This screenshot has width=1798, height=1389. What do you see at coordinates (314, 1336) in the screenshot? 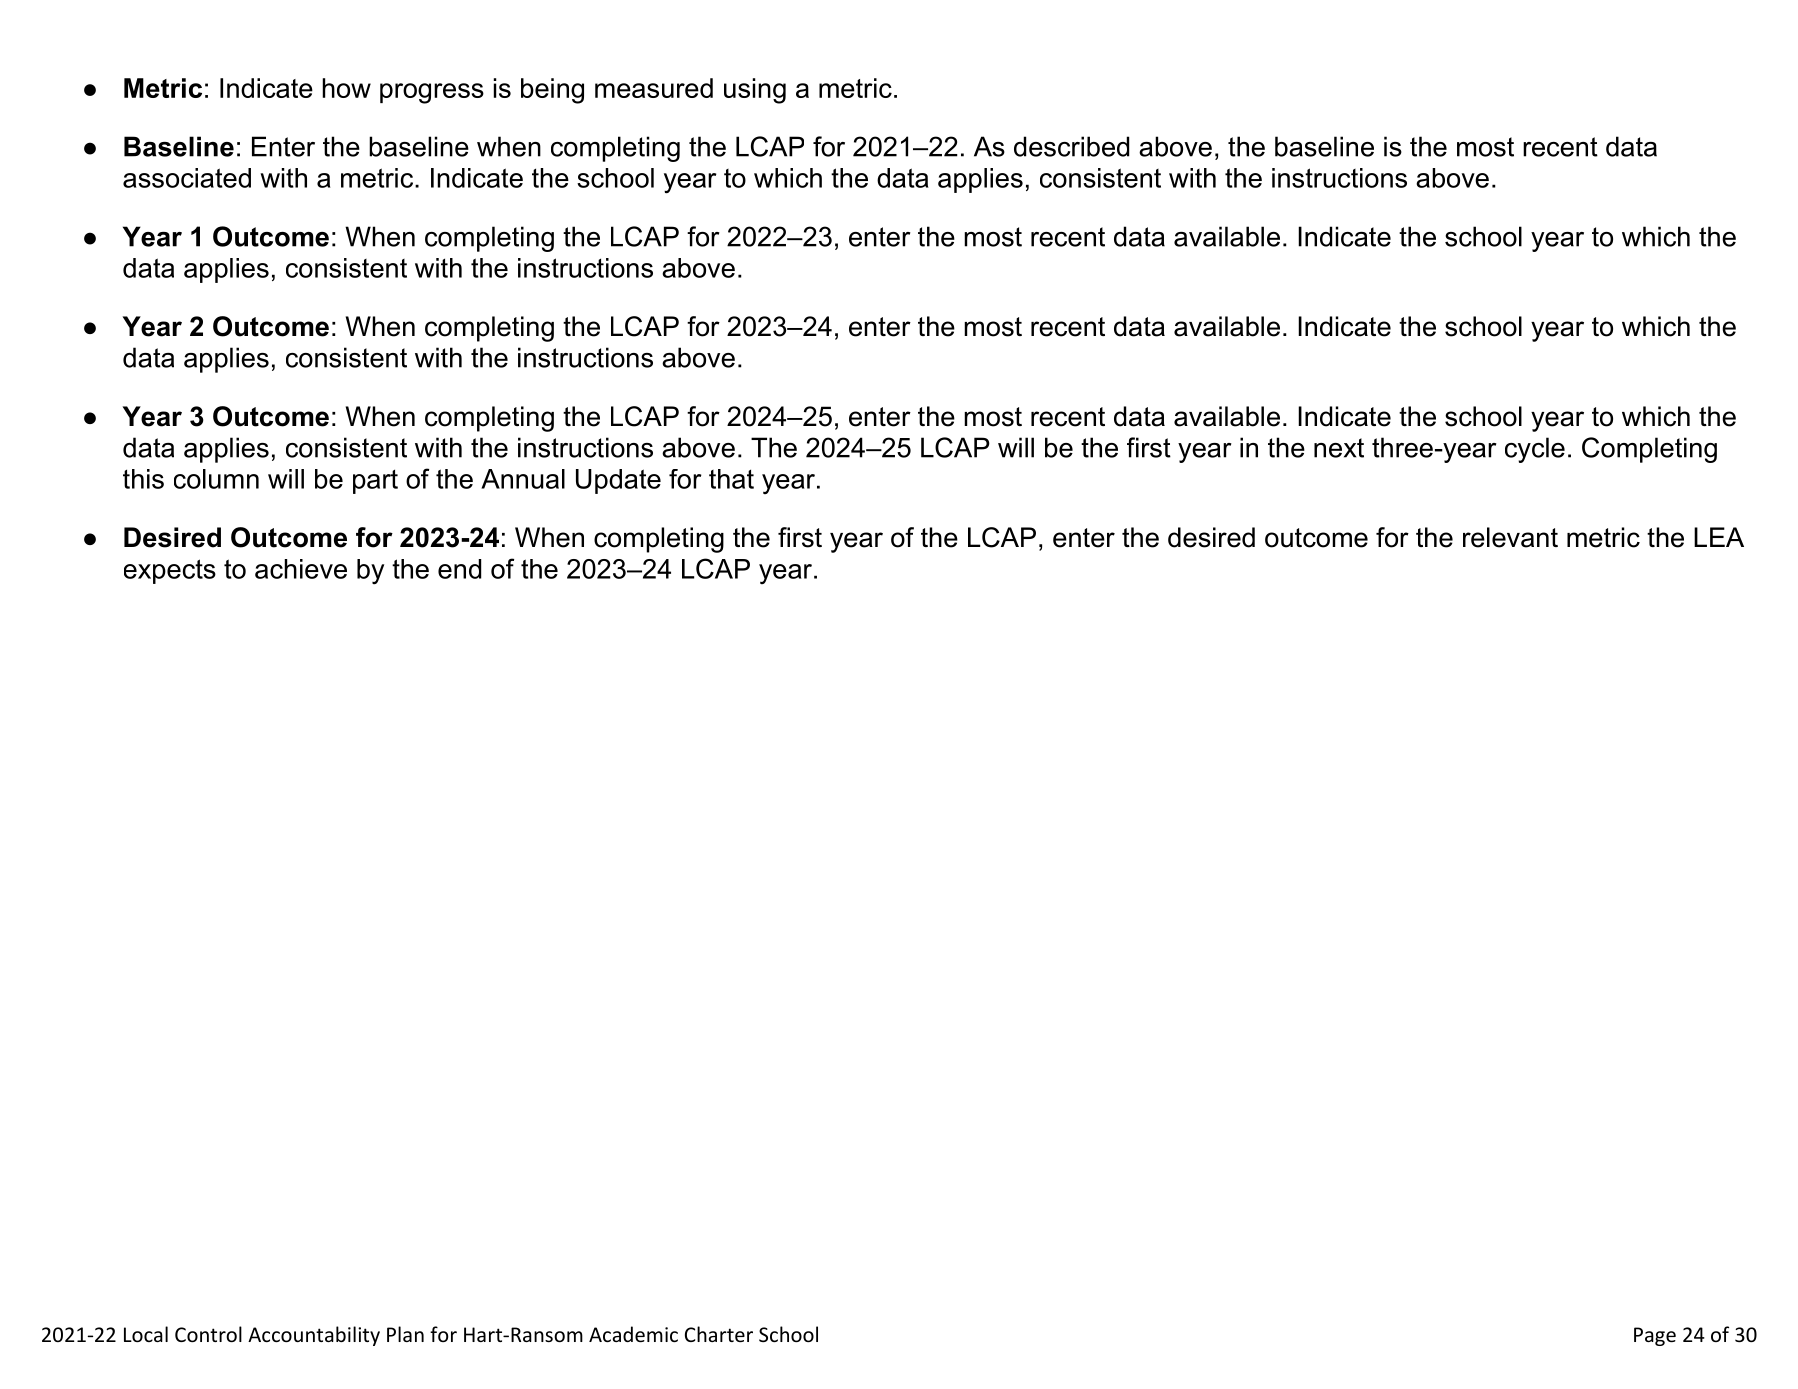
I see `Accountability` at bounding box center [314, 1336].
